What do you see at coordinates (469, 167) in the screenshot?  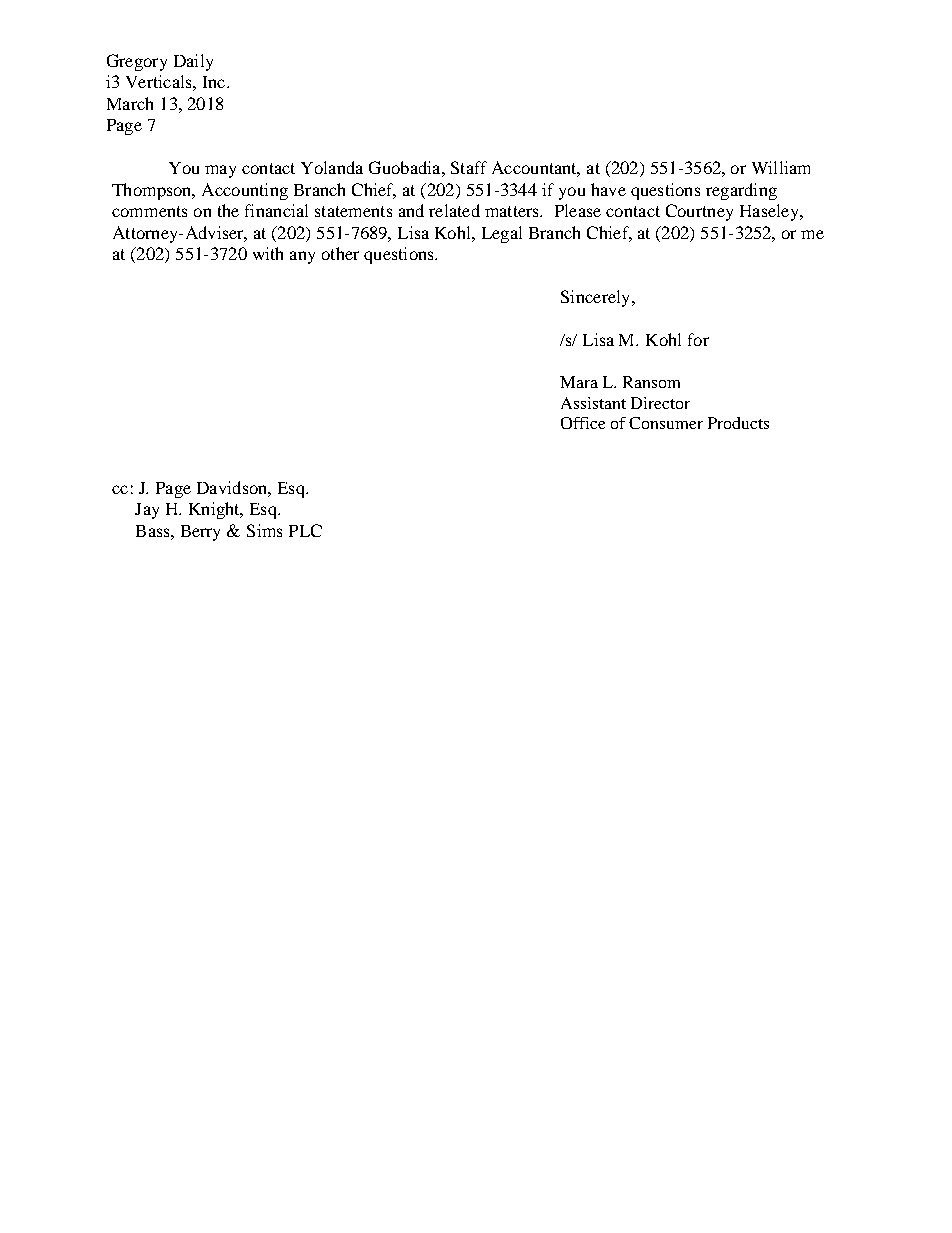 I see `Staff` at bounding box center [469, 167].
